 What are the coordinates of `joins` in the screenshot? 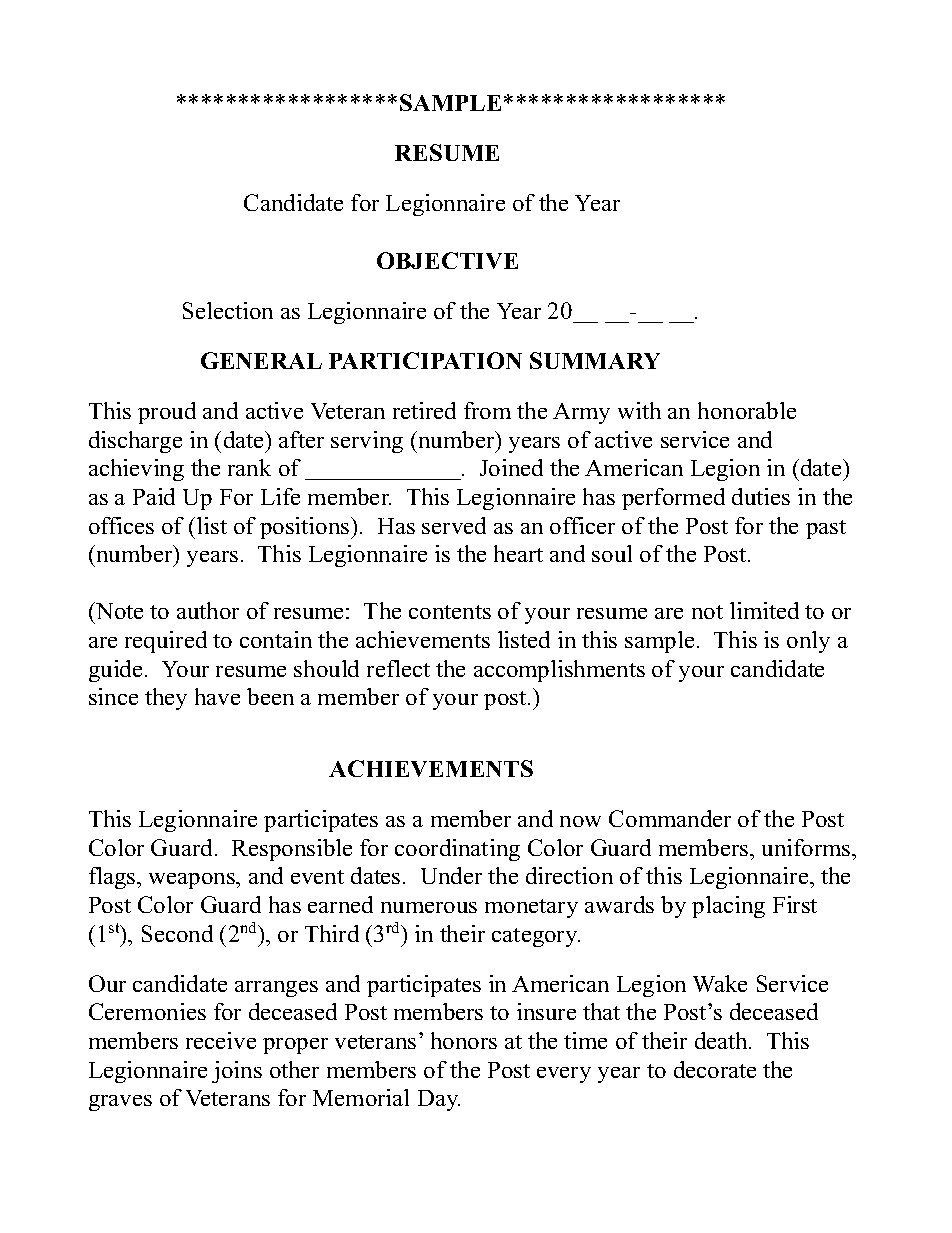 It's located at (237, 1072).
